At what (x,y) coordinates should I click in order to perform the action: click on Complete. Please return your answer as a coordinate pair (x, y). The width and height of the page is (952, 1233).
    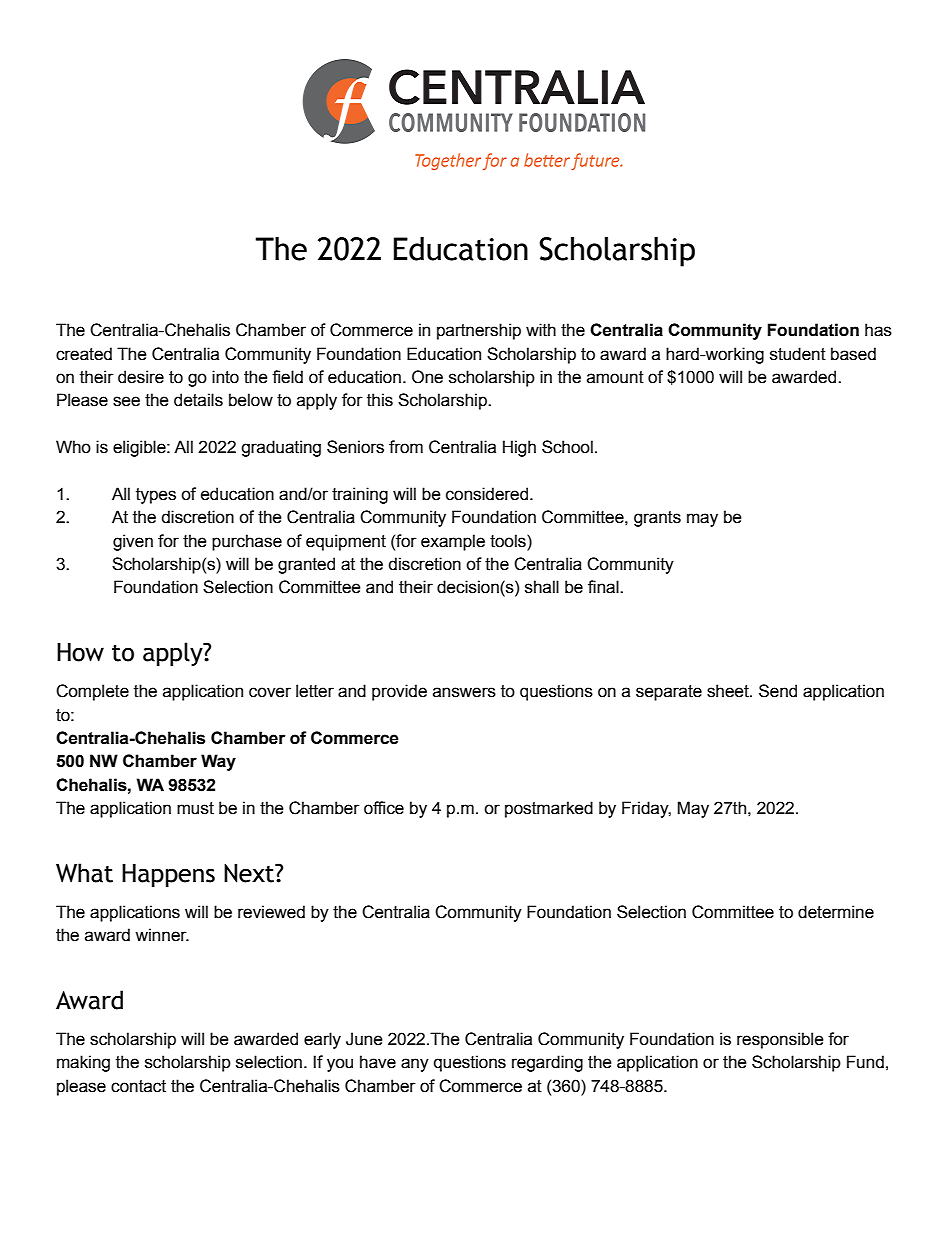
    Looking at the image, I should click on (92, 692).
